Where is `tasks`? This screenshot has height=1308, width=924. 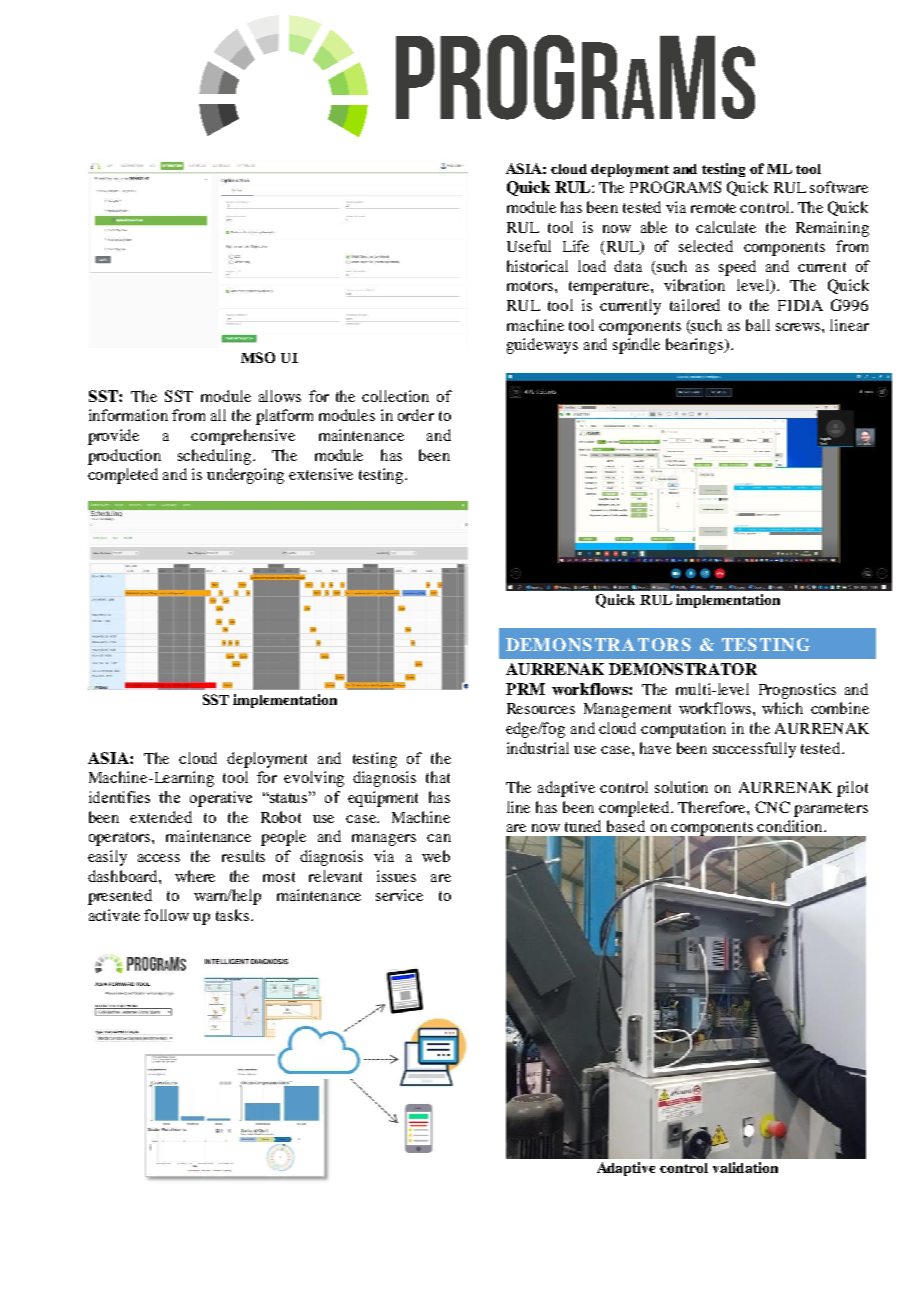 tasks is located at coordinates (234, 915).
